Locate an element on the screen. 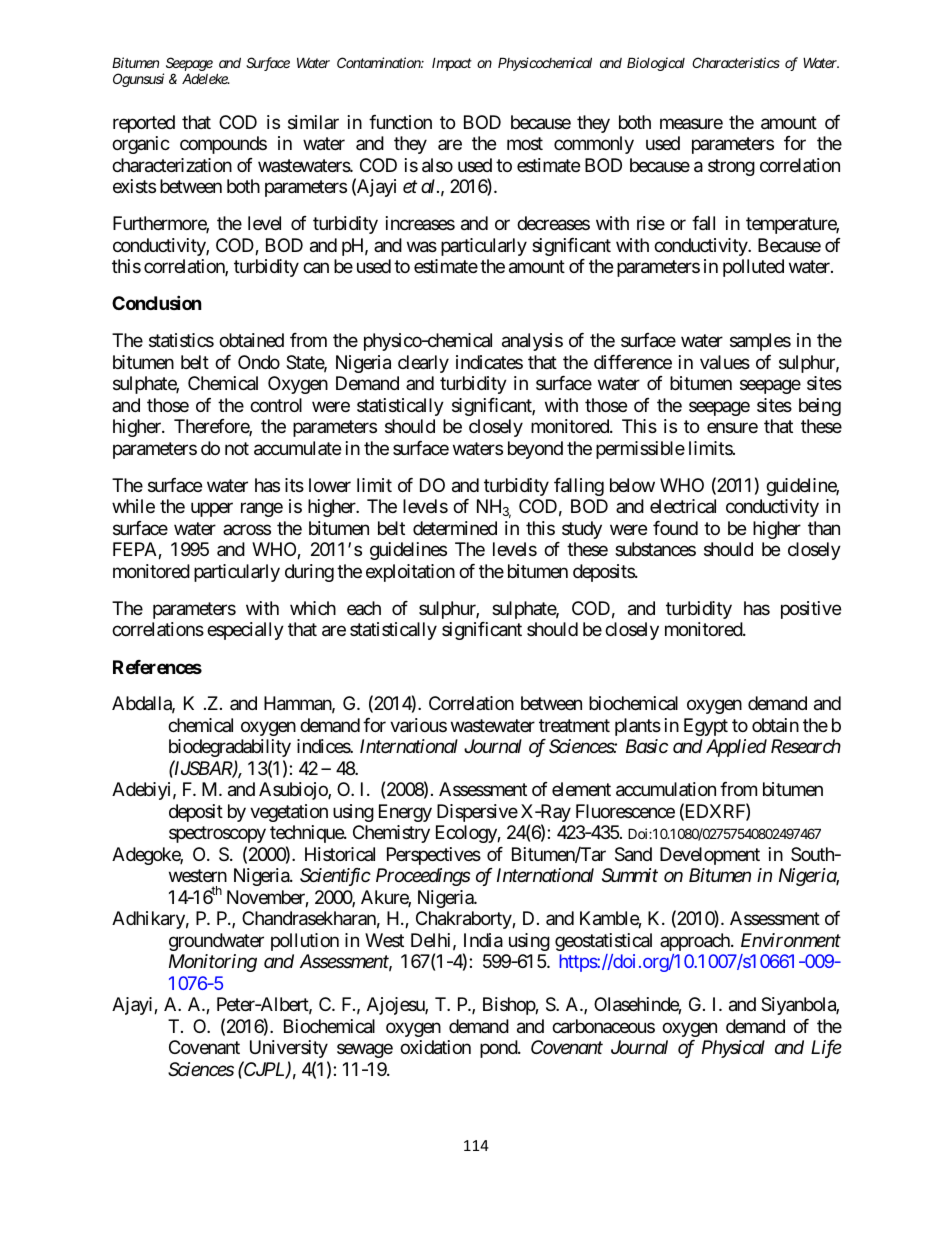 This screenshot has height=1233, width=952. function is located at coordinates (400, 122).
